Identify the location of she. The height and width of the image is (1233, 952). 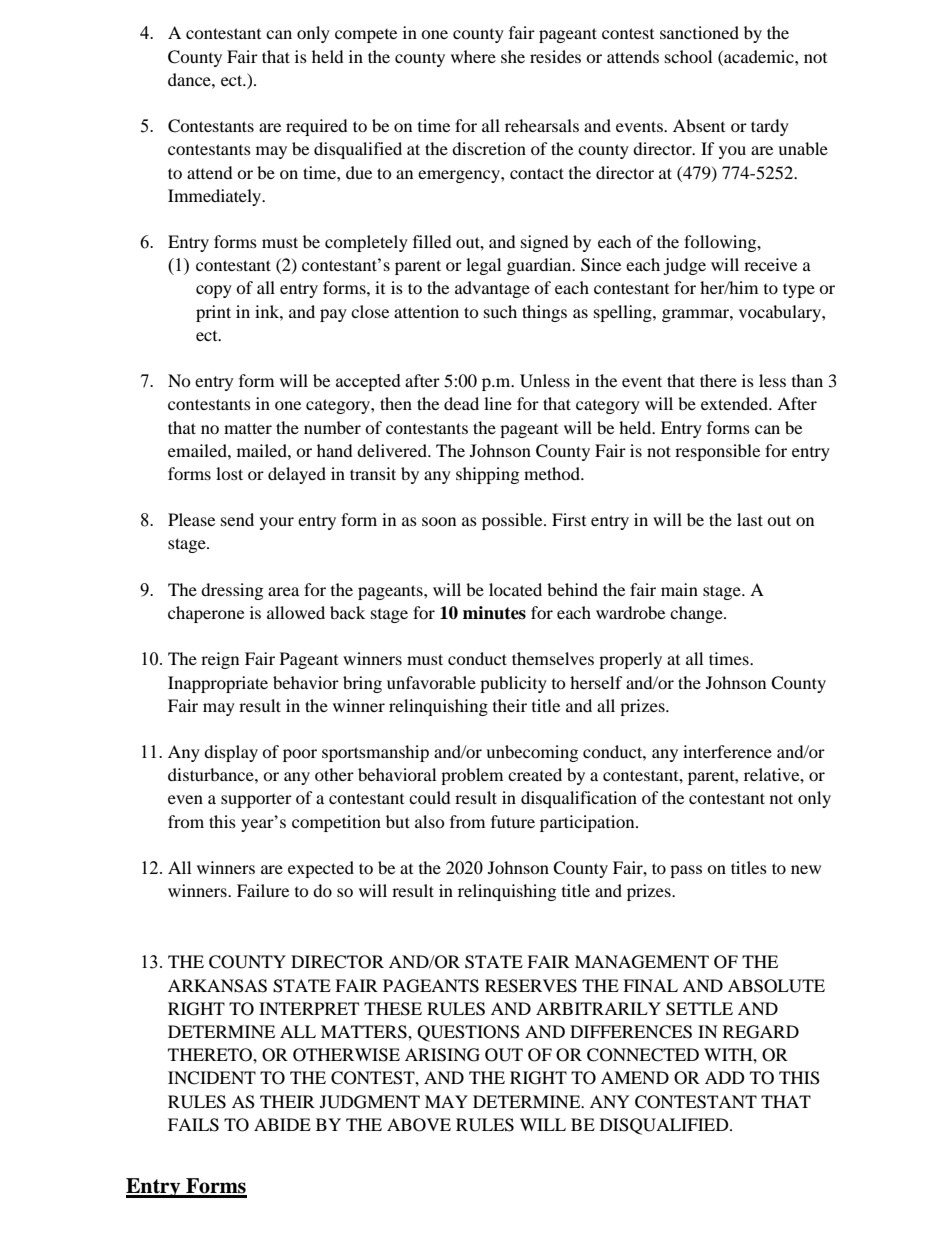
(513, 56).
